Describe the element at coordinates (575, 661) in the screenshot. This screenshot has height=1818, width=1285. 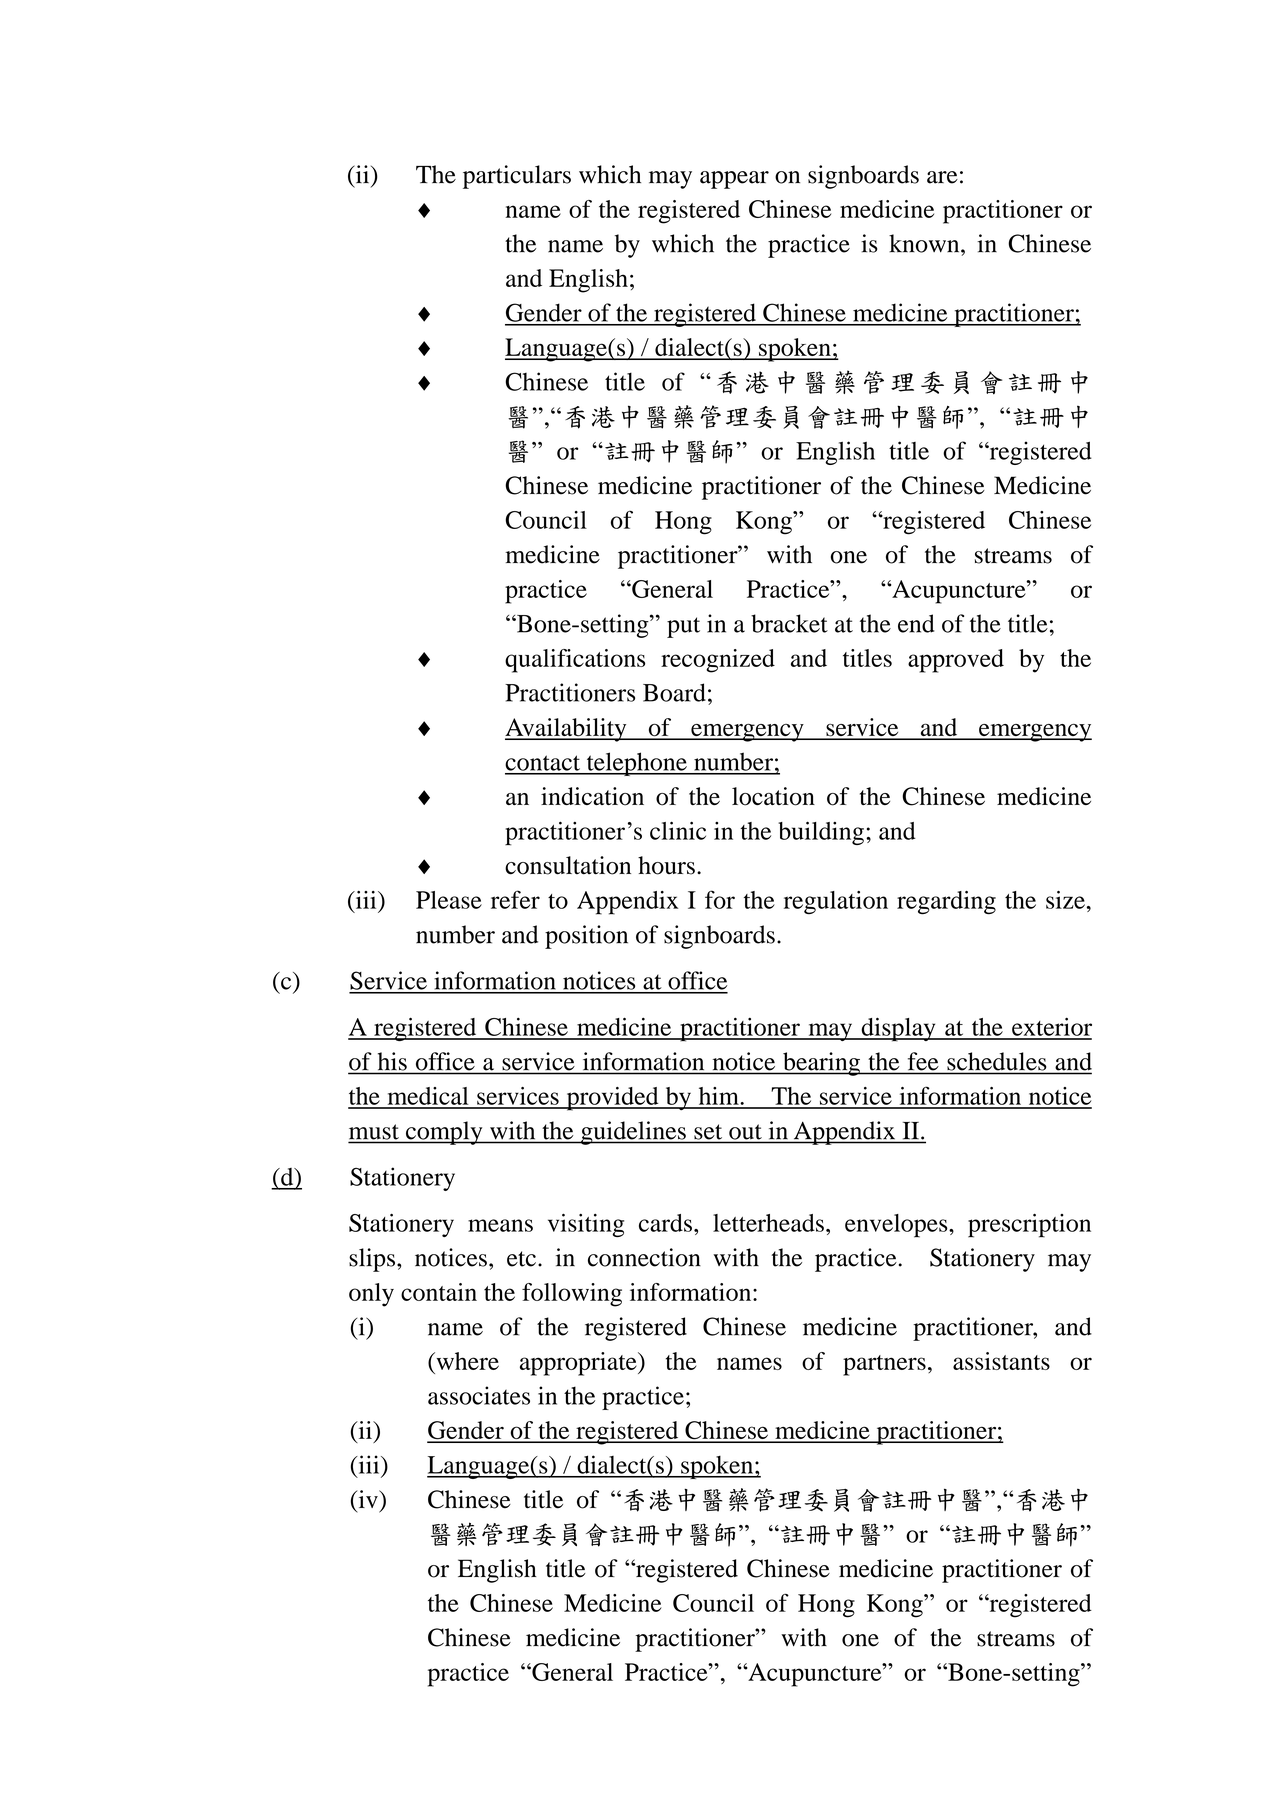
I see `qualifications` at that location.
